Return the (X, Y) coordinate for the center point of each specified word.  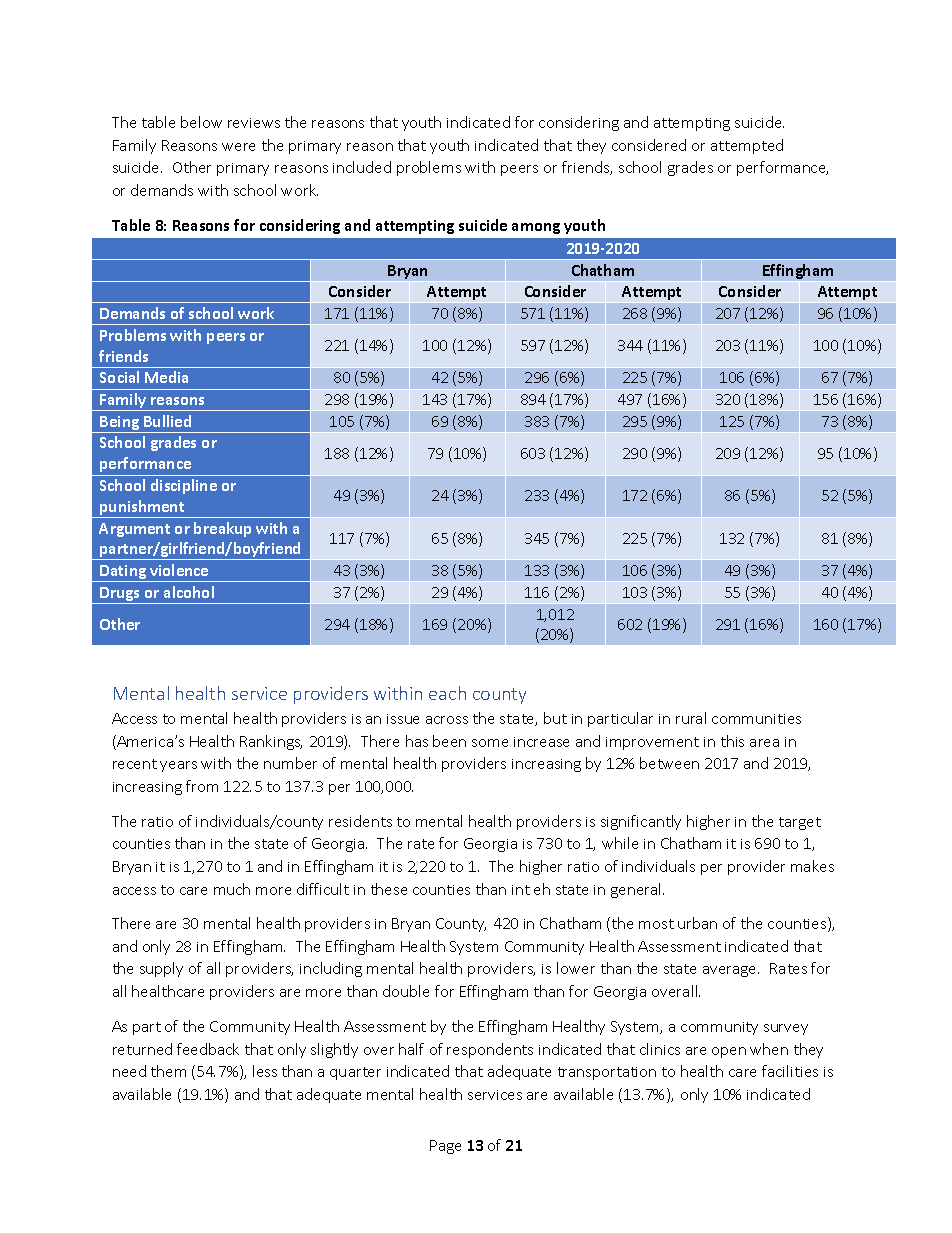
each (447, 693)
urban (697, 923)
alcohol (189, 592)
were (238, 147)
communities (756, 719)
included (362, 167)
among (536, 228)
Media (166, 377)
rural (691, 718)
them (168, 1071)
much (232, 889)
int (521, 890)
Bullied (167, 421)
